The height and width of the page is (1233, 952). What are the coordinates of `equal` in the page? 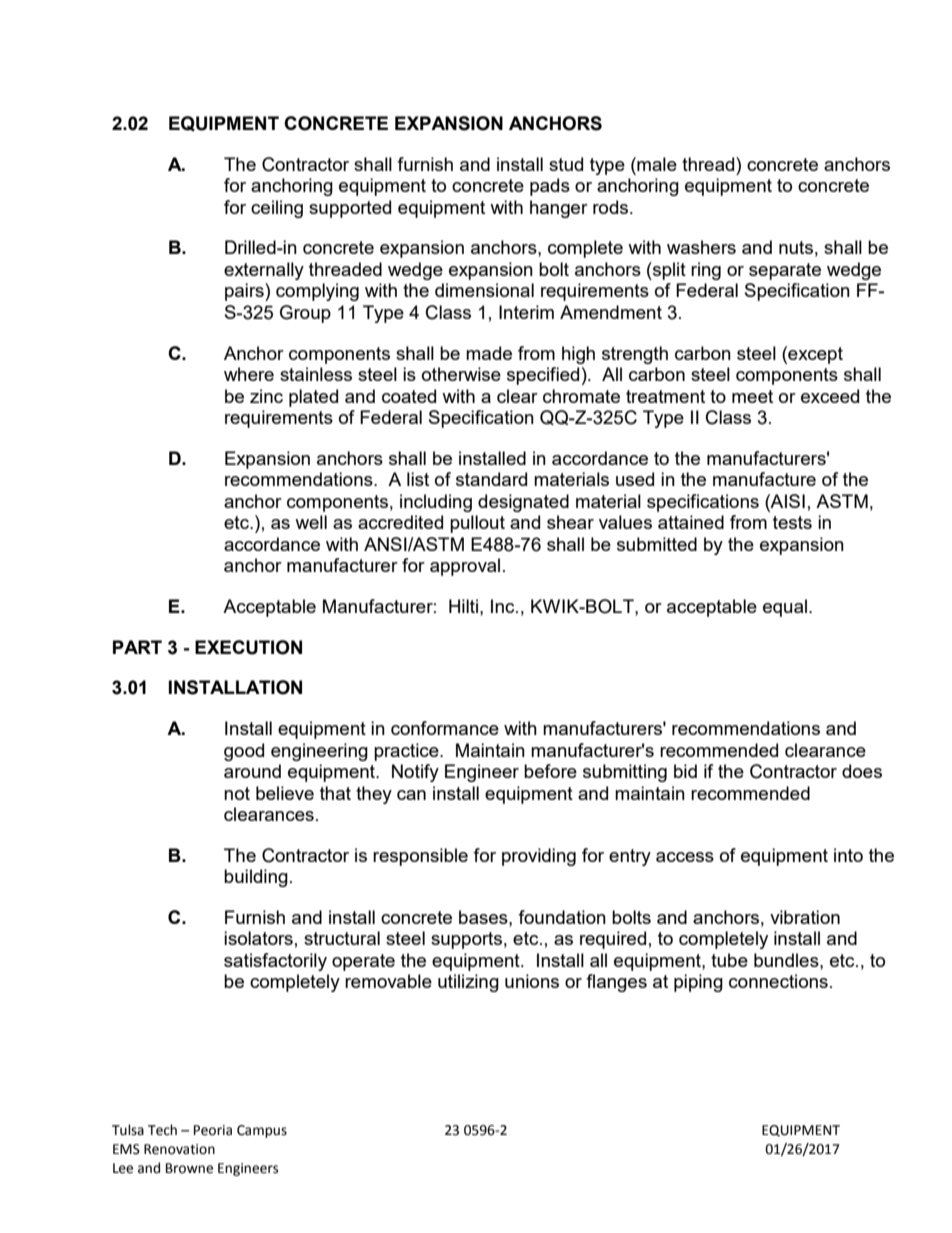 It's located at (785, 608).
